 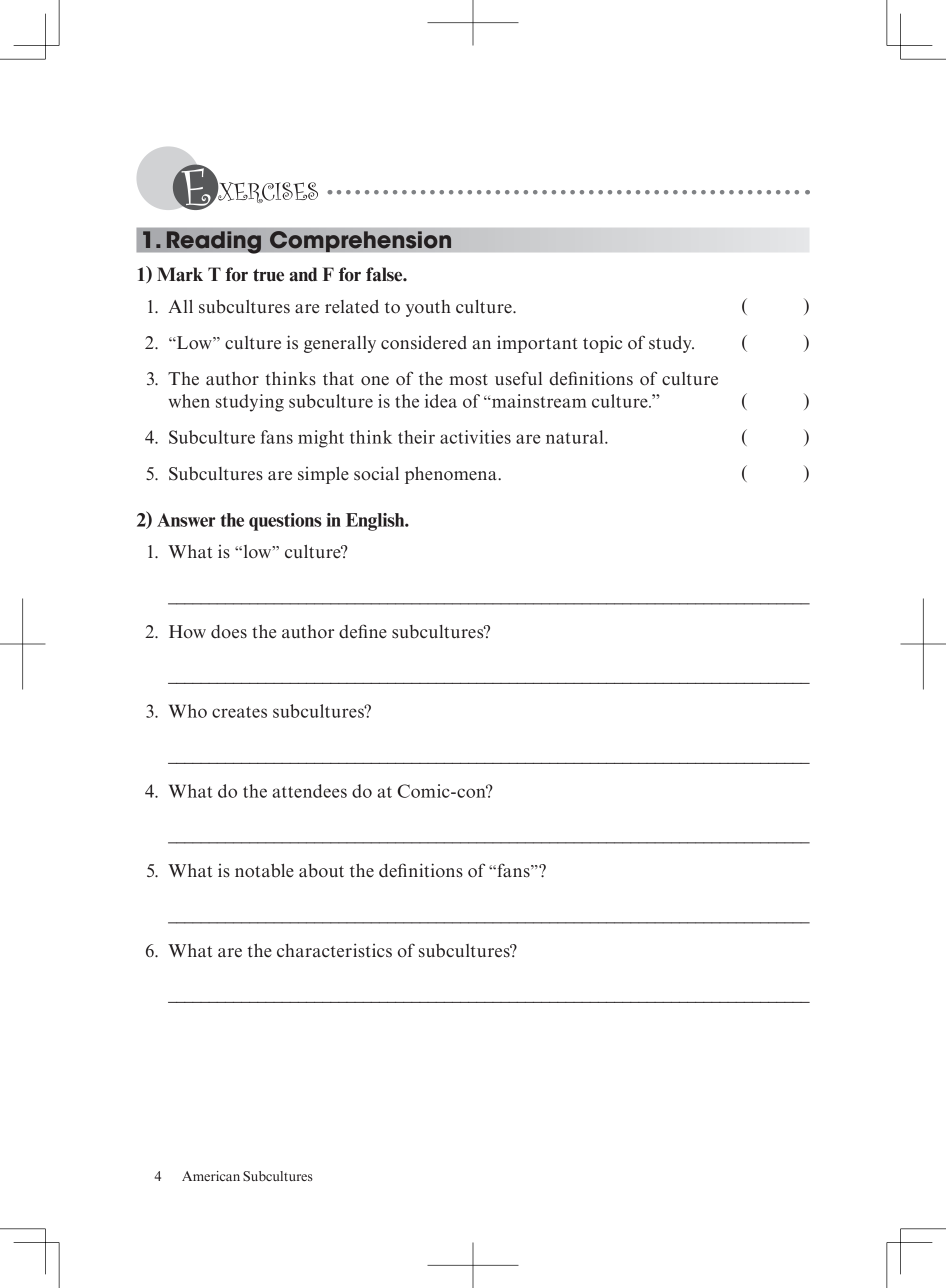 What do you see at coordinates (268, 275) in the page?
I see `true` at bounding box center [268, 275].
